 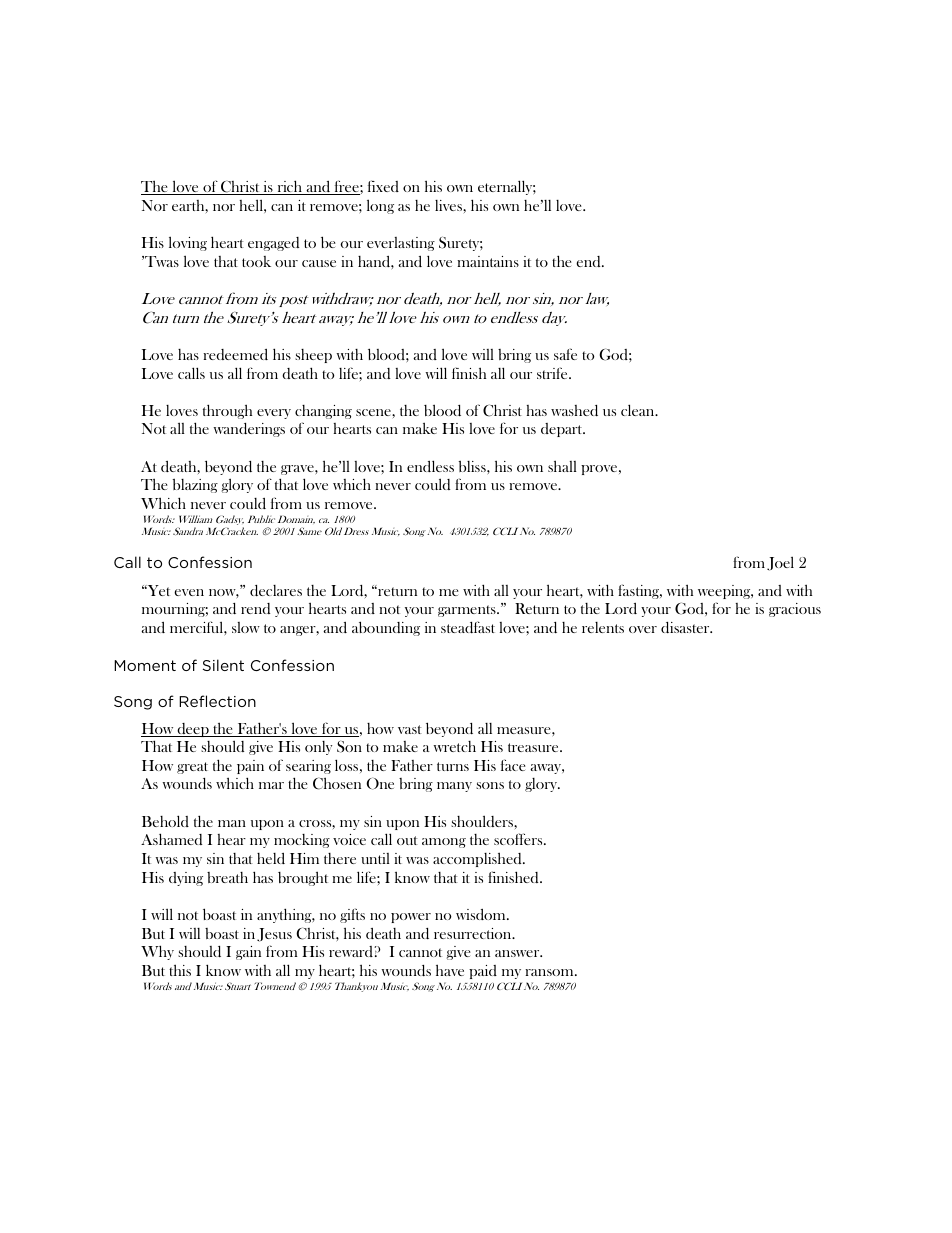 I want to click on resurrection, so click(x=474, y=933).
